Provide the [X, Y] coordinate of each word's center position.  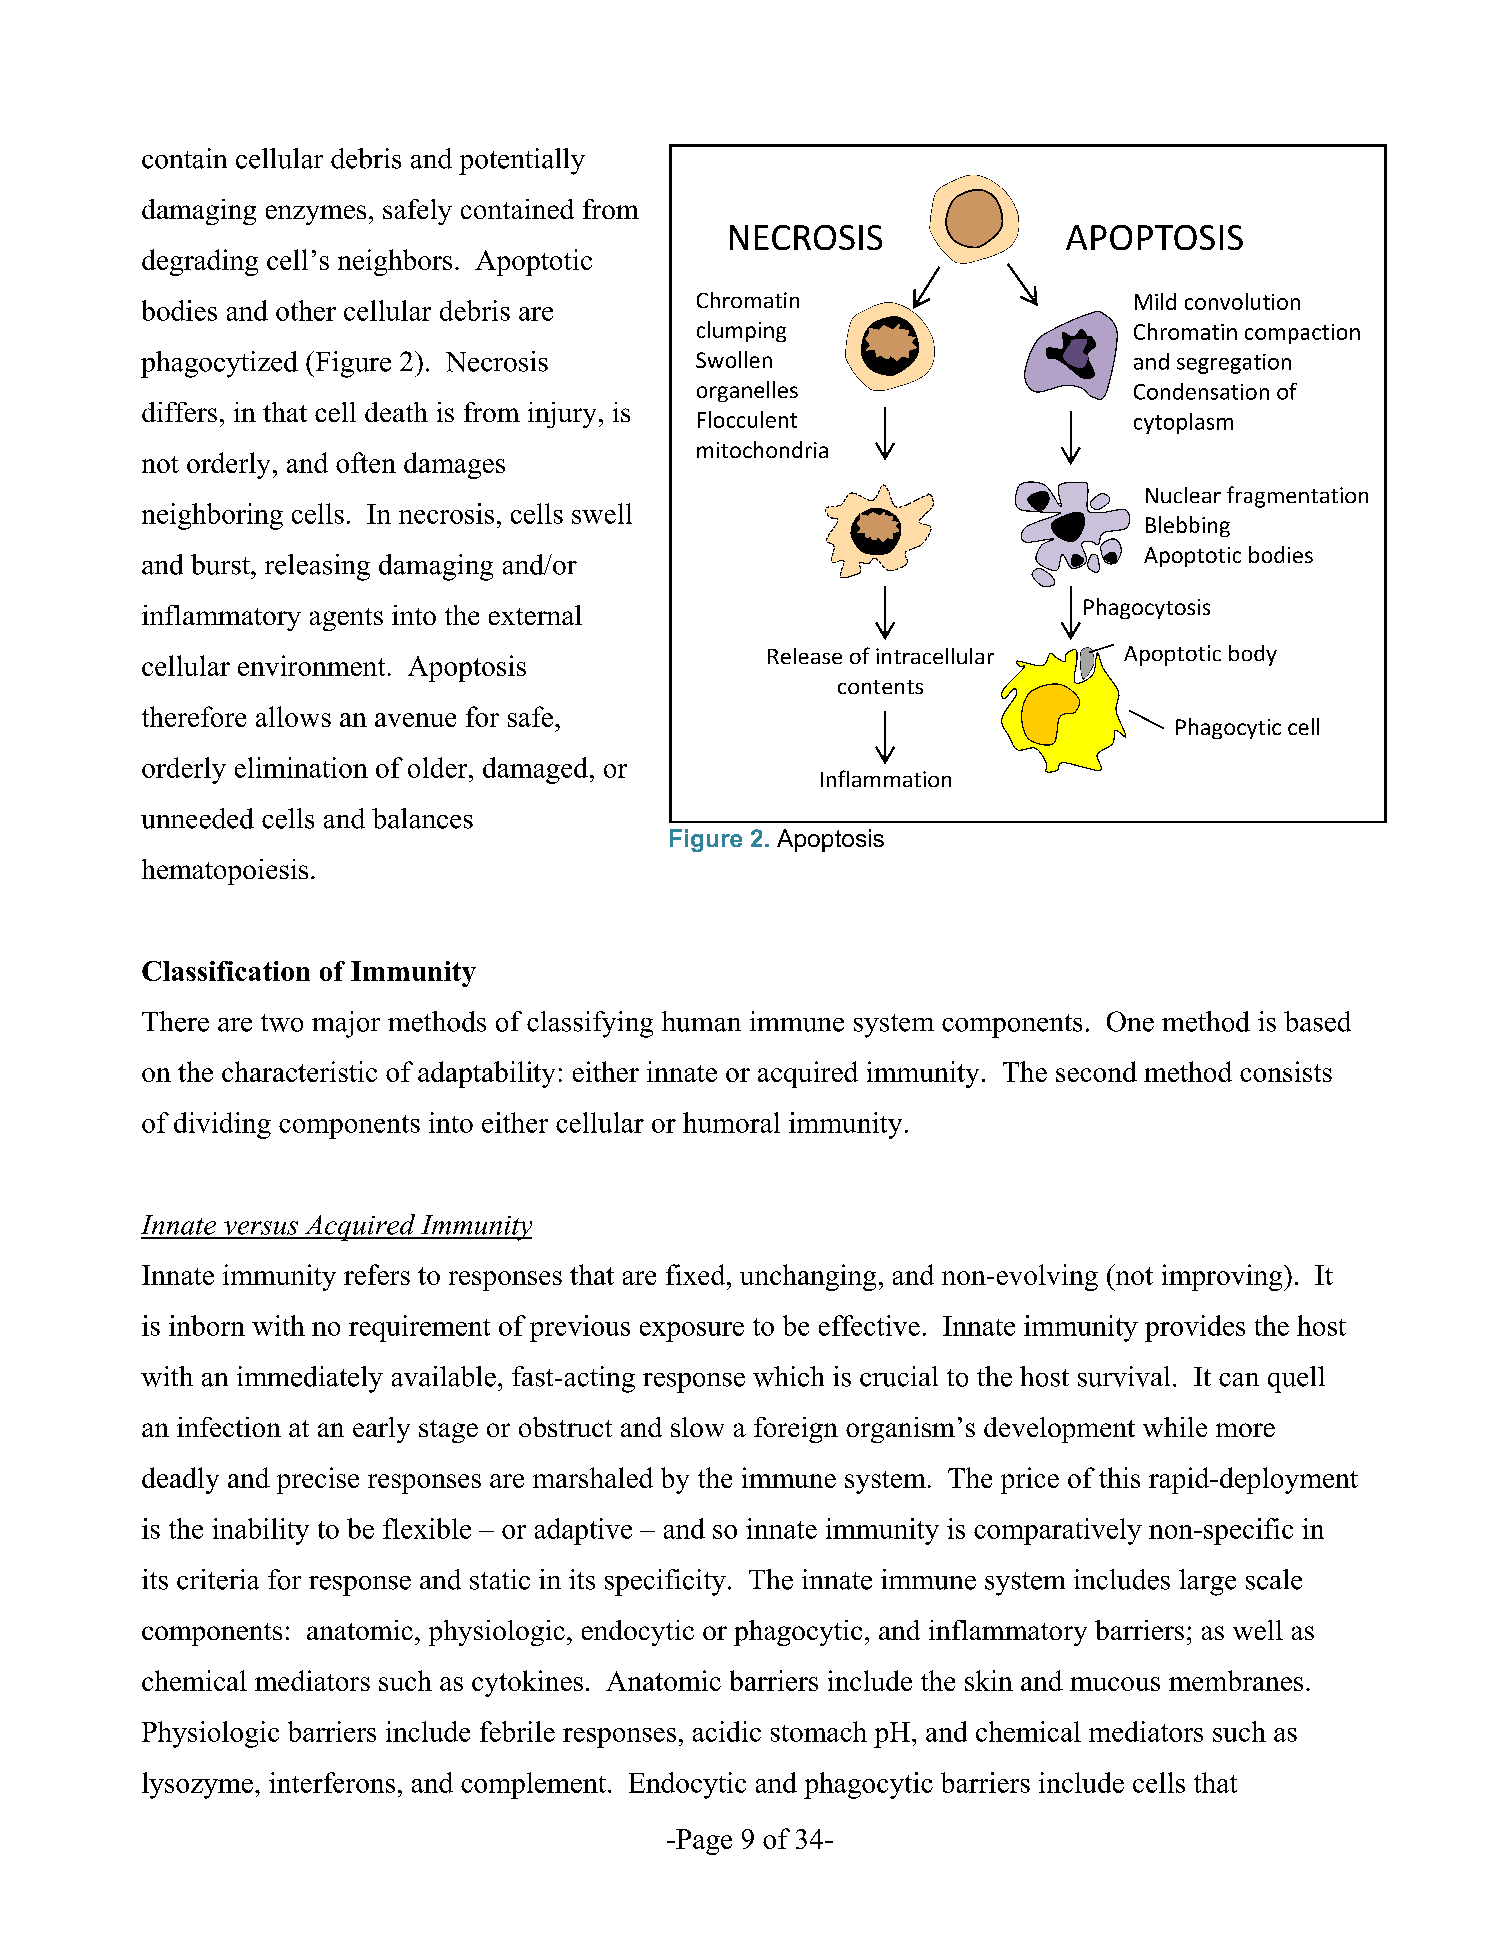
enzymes [316, 215]
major [346, 1024]
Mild [1155, 301]
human [701, 1021]
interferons [332, 1782]
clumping [741, 331]
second [1096, 1071]
